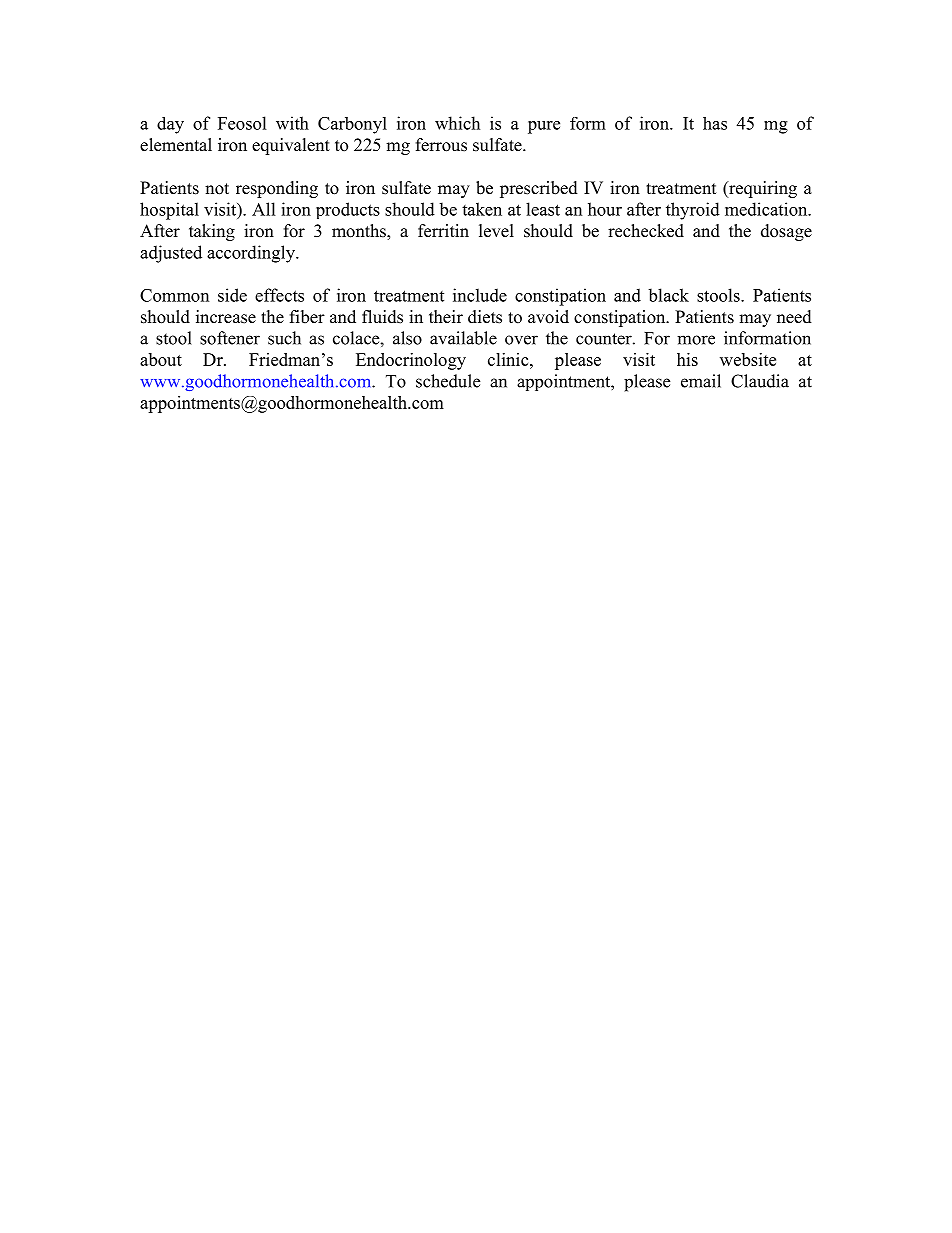 This image has width=952, height=1233. What do you see at coordinates (457, 123) in the image?
I see `which` at bounding box center [457, 123].
